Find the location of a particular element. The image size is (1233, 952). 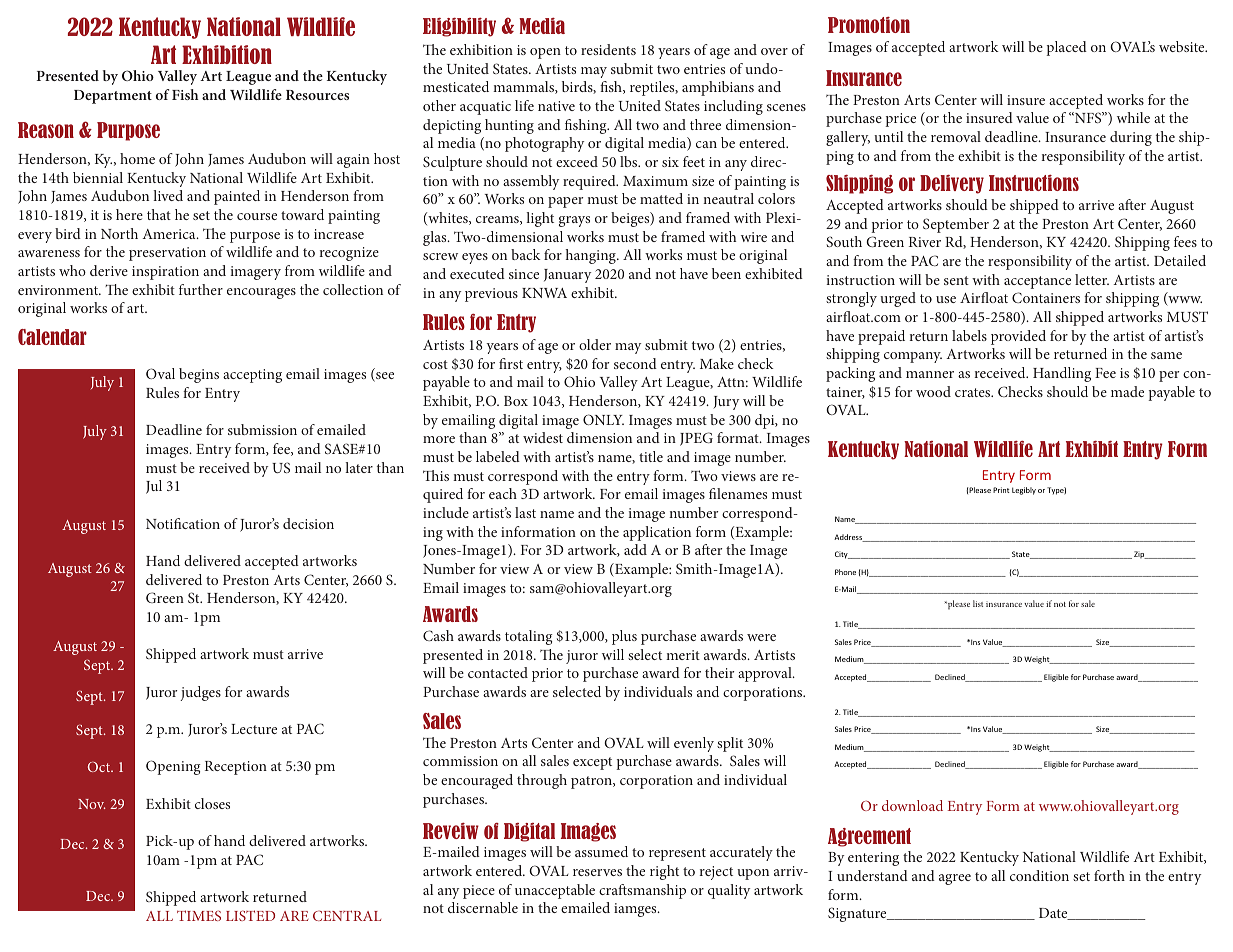

placed is located at coordinates (1066, 48).
